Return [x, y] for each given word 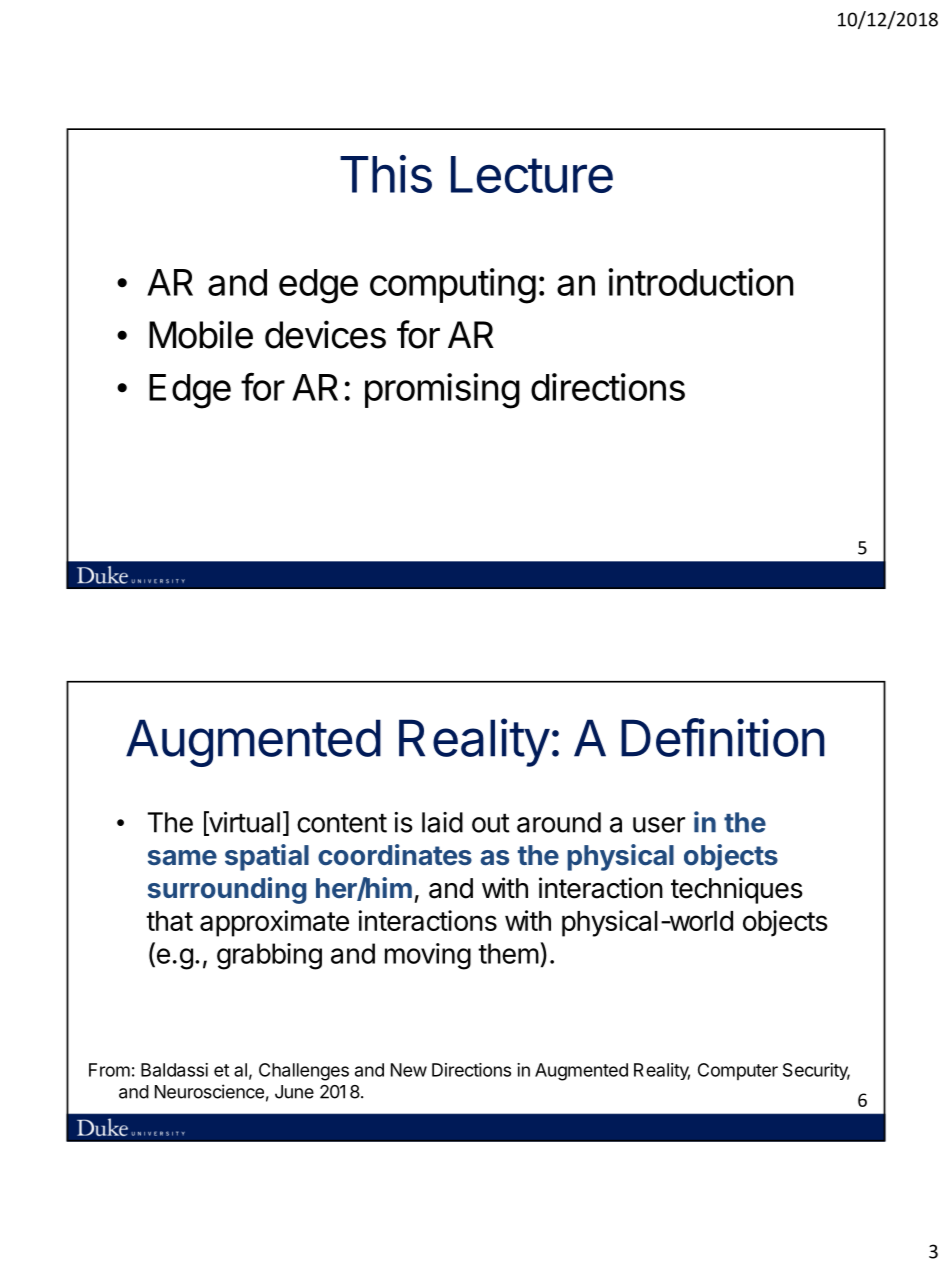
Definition [723, 737]
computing [453, 286]
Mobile [201, 334]
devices [325, 334]
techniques [737, 890]
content [342, 823]
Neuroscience [209, 1091]
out [491, 823]
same [182, 858]
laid [442, 822]
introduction [700, 282]
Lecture [532, 174]
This [386, 174]
